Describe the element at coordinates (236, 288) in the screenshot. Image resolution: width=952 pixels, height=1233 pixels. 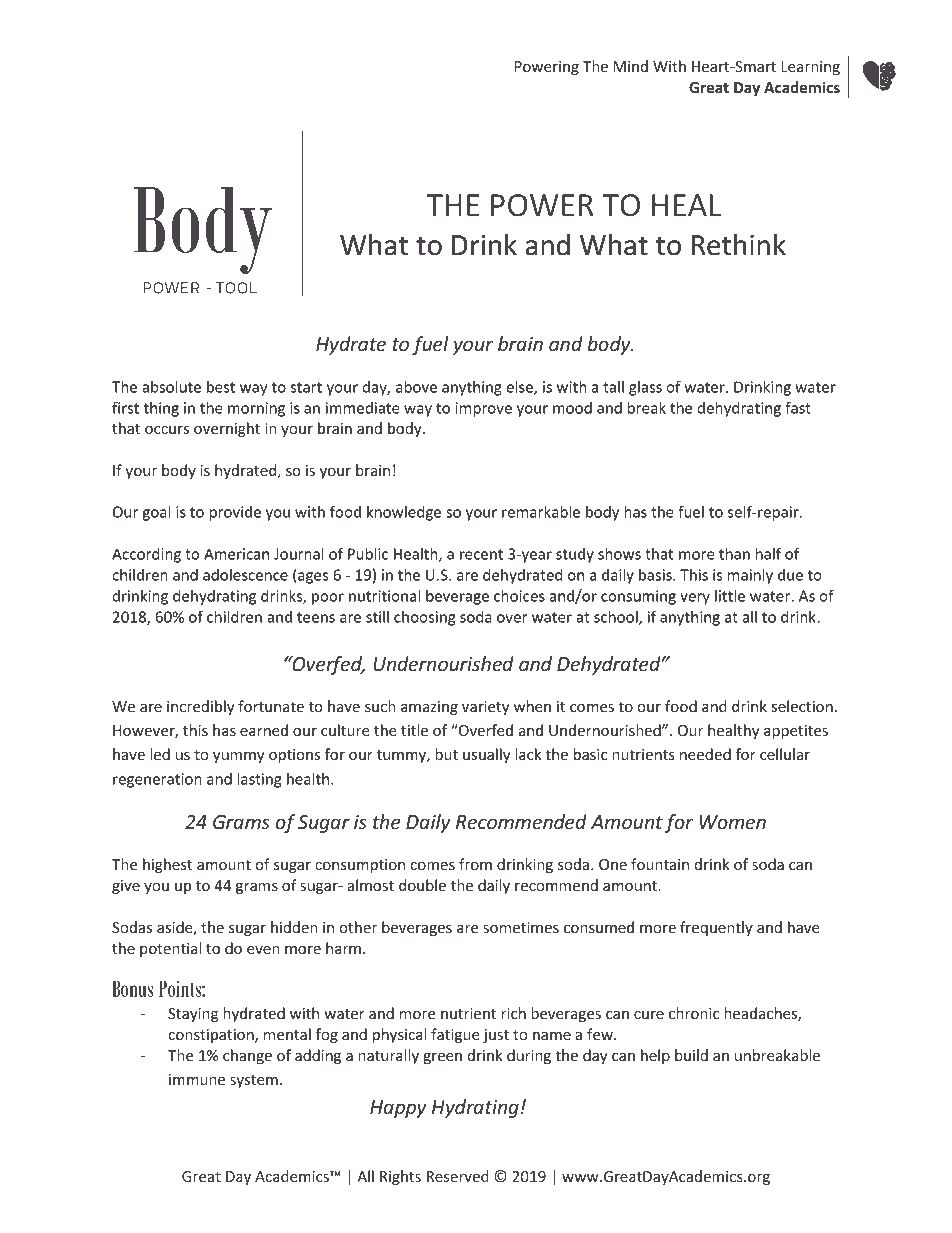
I see `TOOL` at that location.
